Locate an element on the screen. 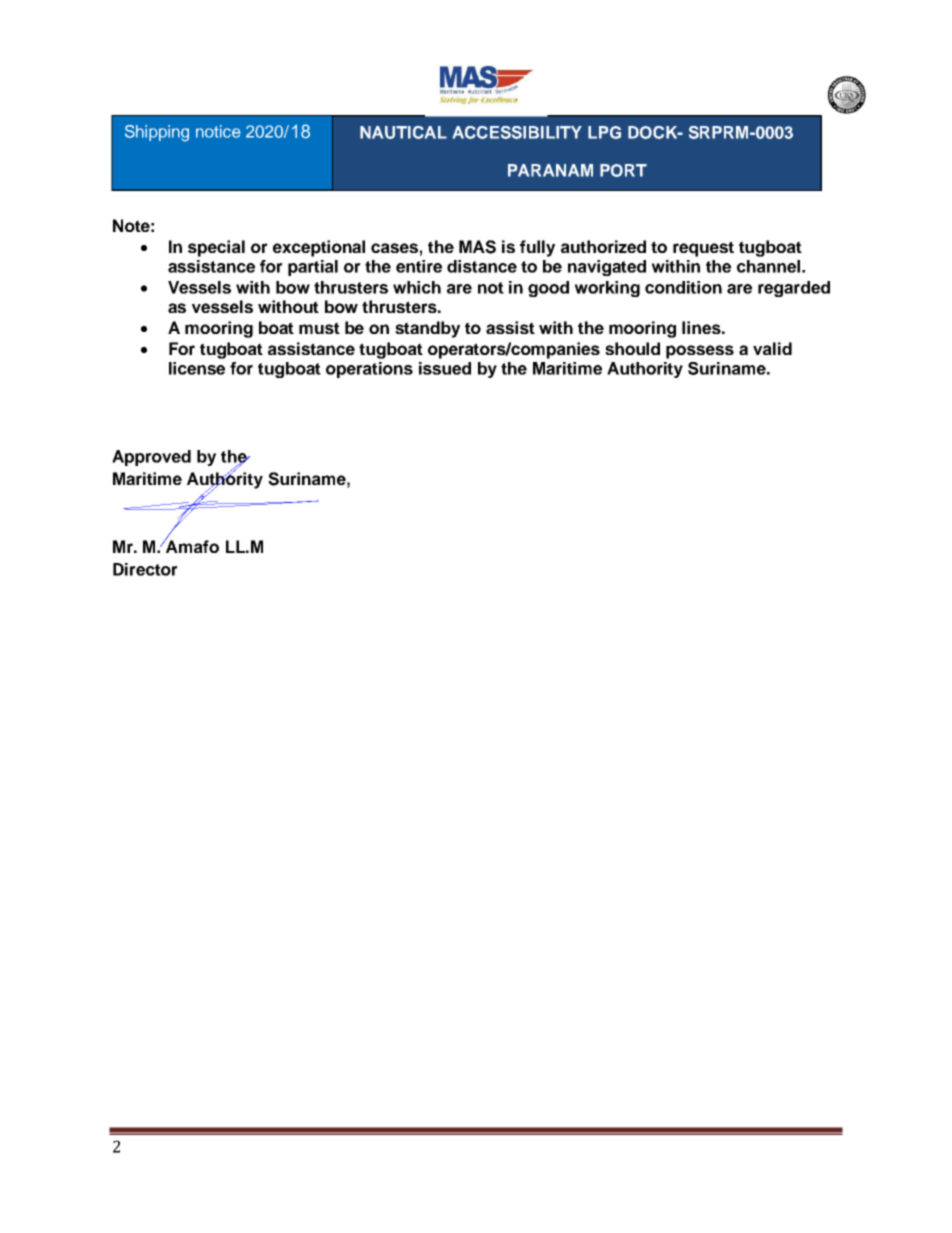  possess is located at coordinates (700, 352).
